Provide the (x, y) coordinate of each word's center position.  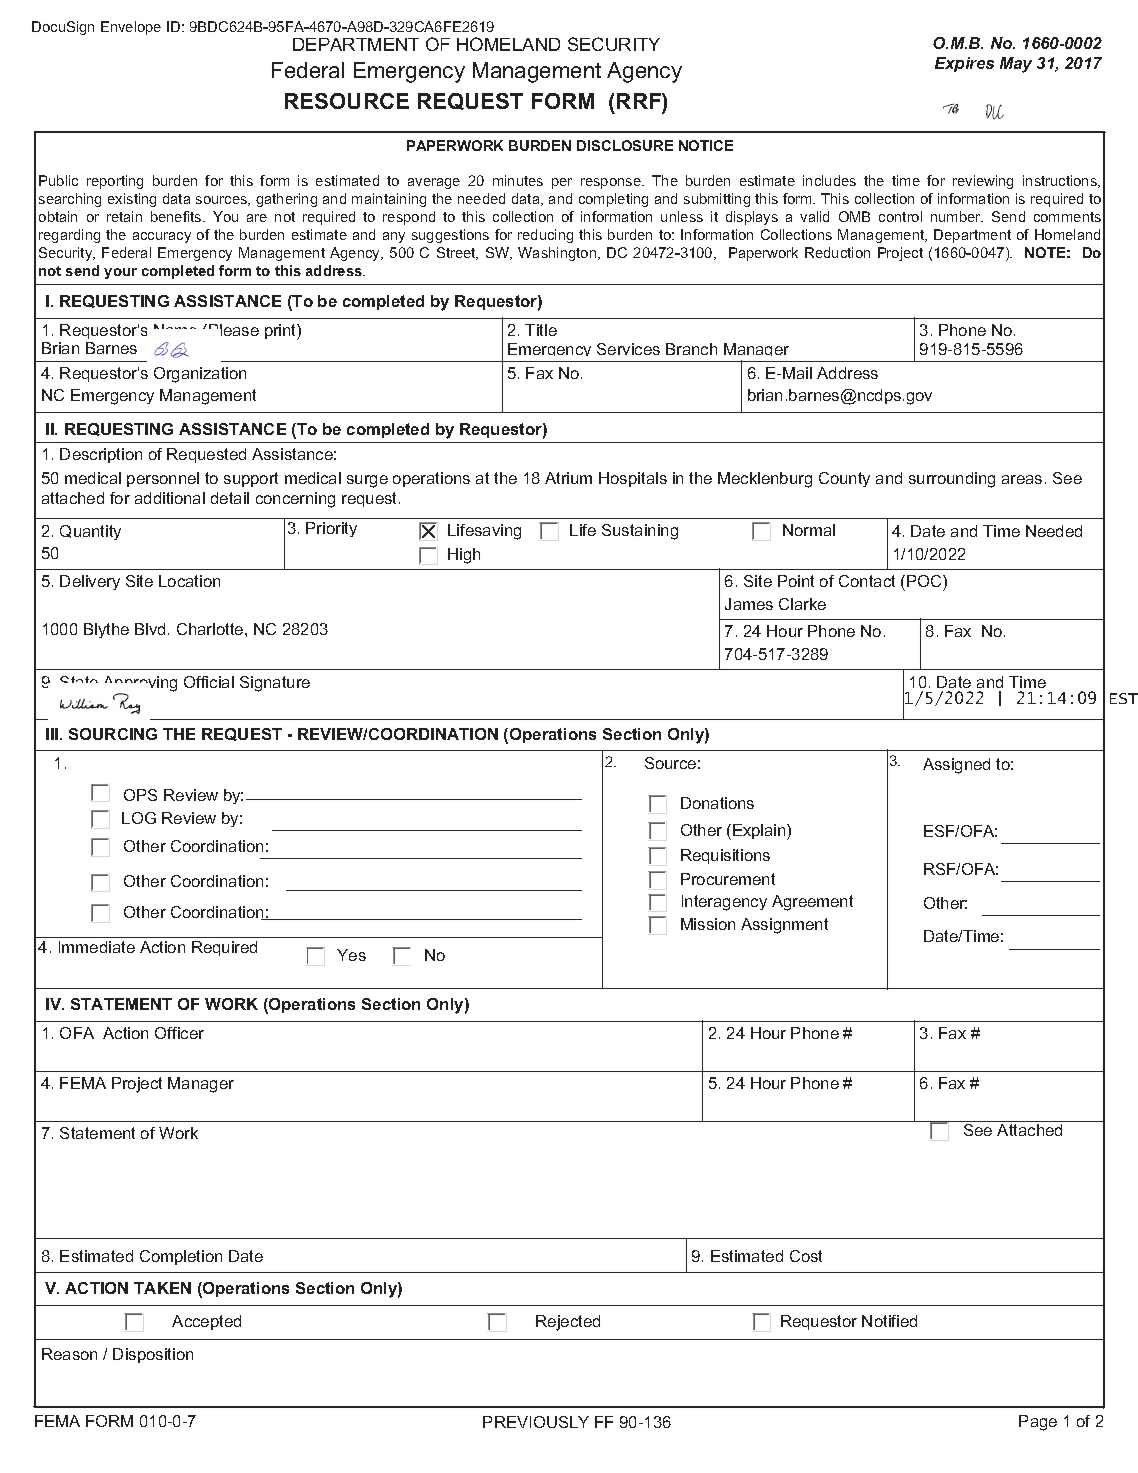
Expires (964, 64)
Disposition (153, 1355)
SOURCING (113, 734)
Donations (717, 803)
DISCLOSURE (625, 145)
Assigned (956, 766)
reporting (115, 182)
